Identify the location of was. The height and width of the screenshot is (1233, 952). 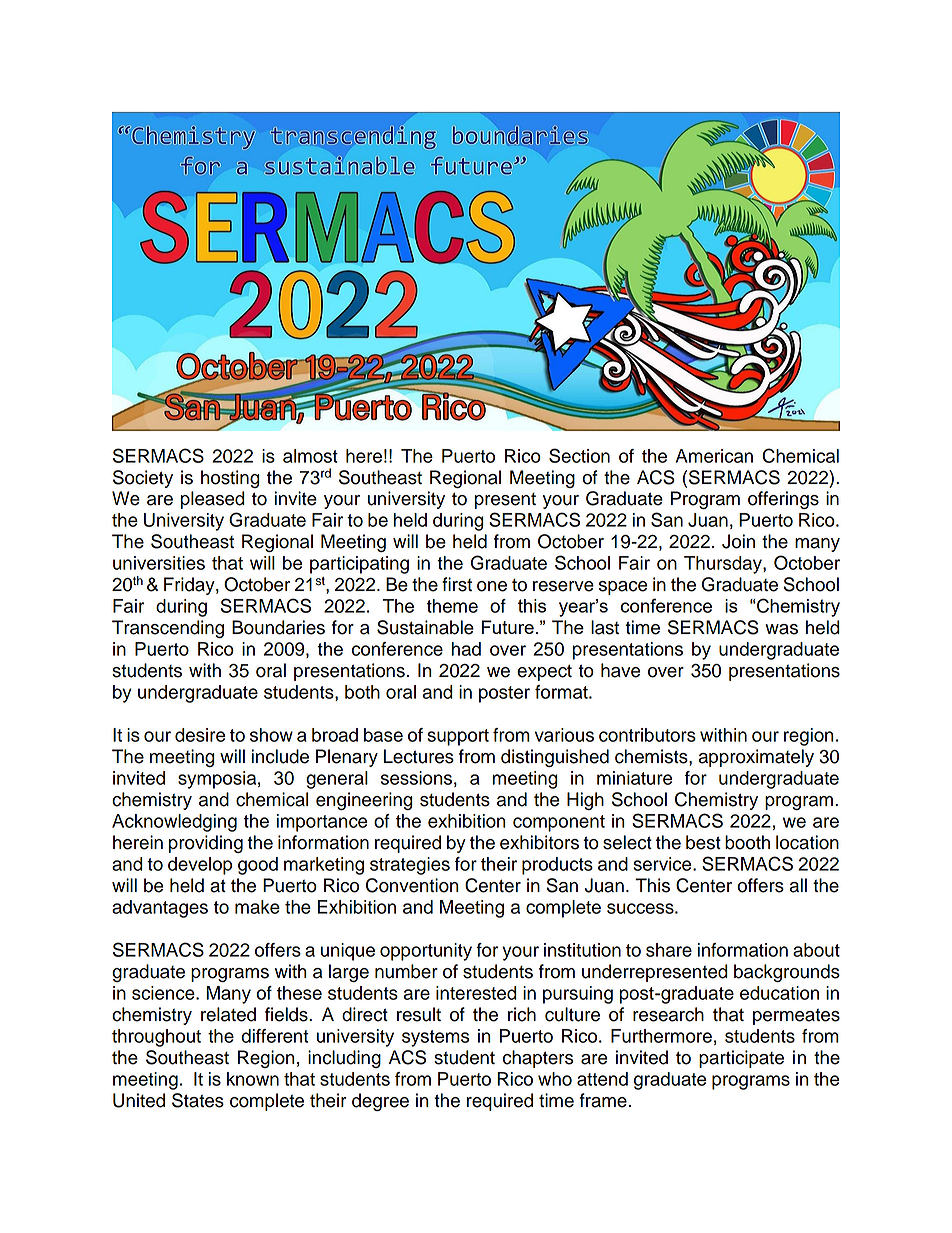
(781, 629).
